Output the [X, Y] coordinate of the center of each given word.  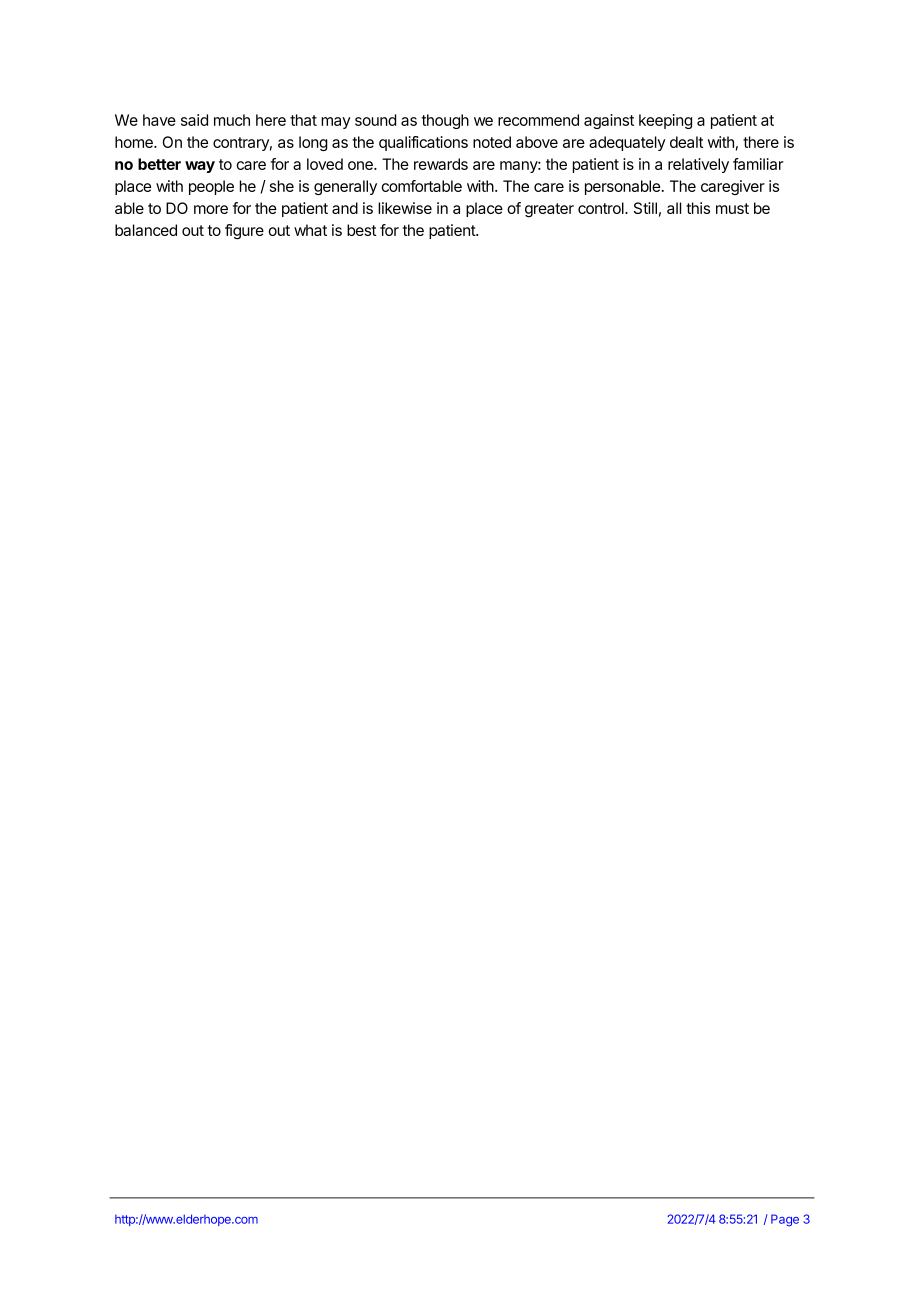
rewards [441, 164]
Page [785, 1220]
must [732, 208]
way [200, 167]
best [361, 230]
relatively [698, 165]
